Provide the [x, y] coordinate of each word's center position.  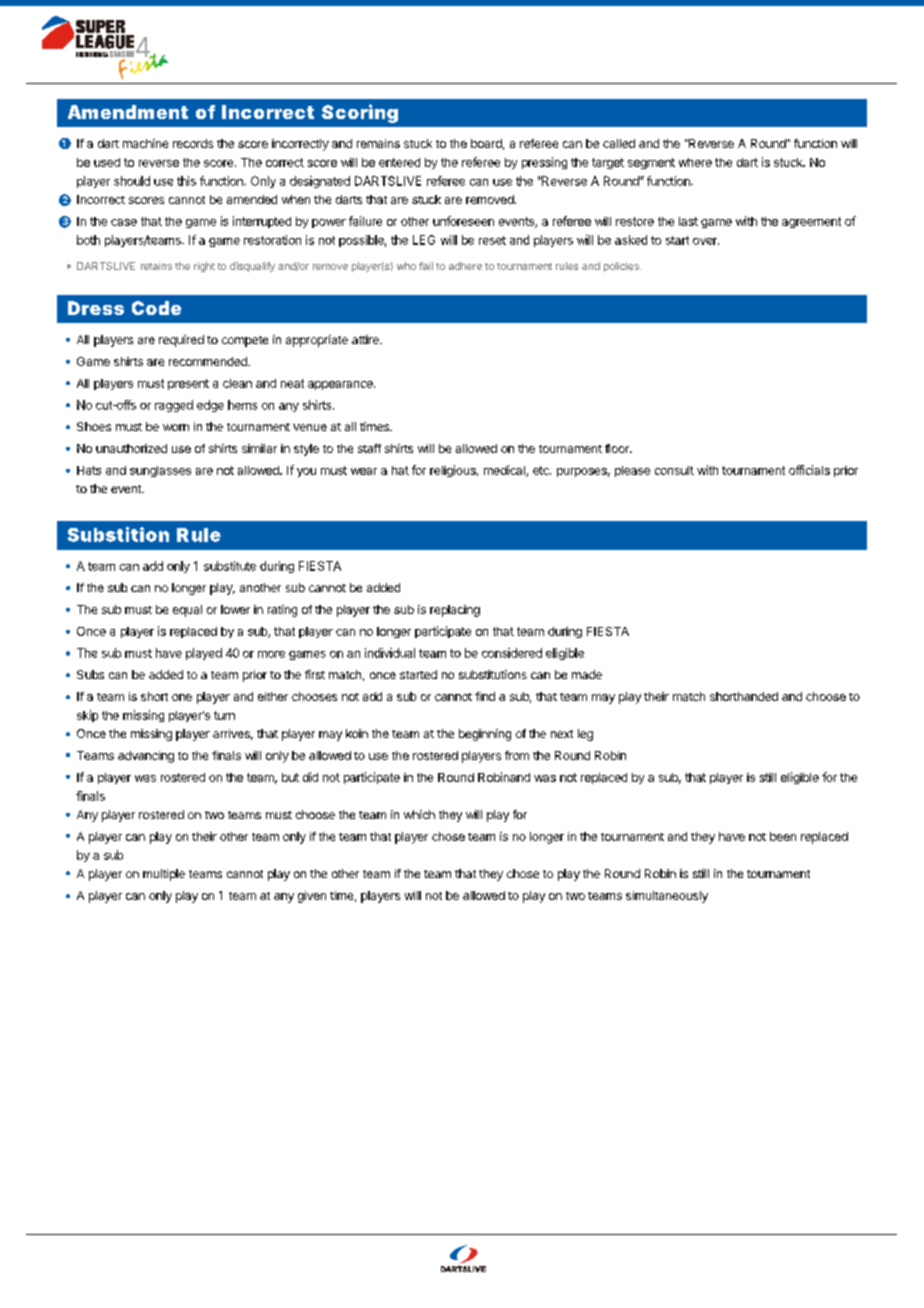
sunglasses [160, 471]
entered [399, 162]
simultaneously [667, 897]
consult [674, 470]
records [193, 143]
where [695, 162]
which [419, 814]
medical [505, 471]
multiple [164, 875]
